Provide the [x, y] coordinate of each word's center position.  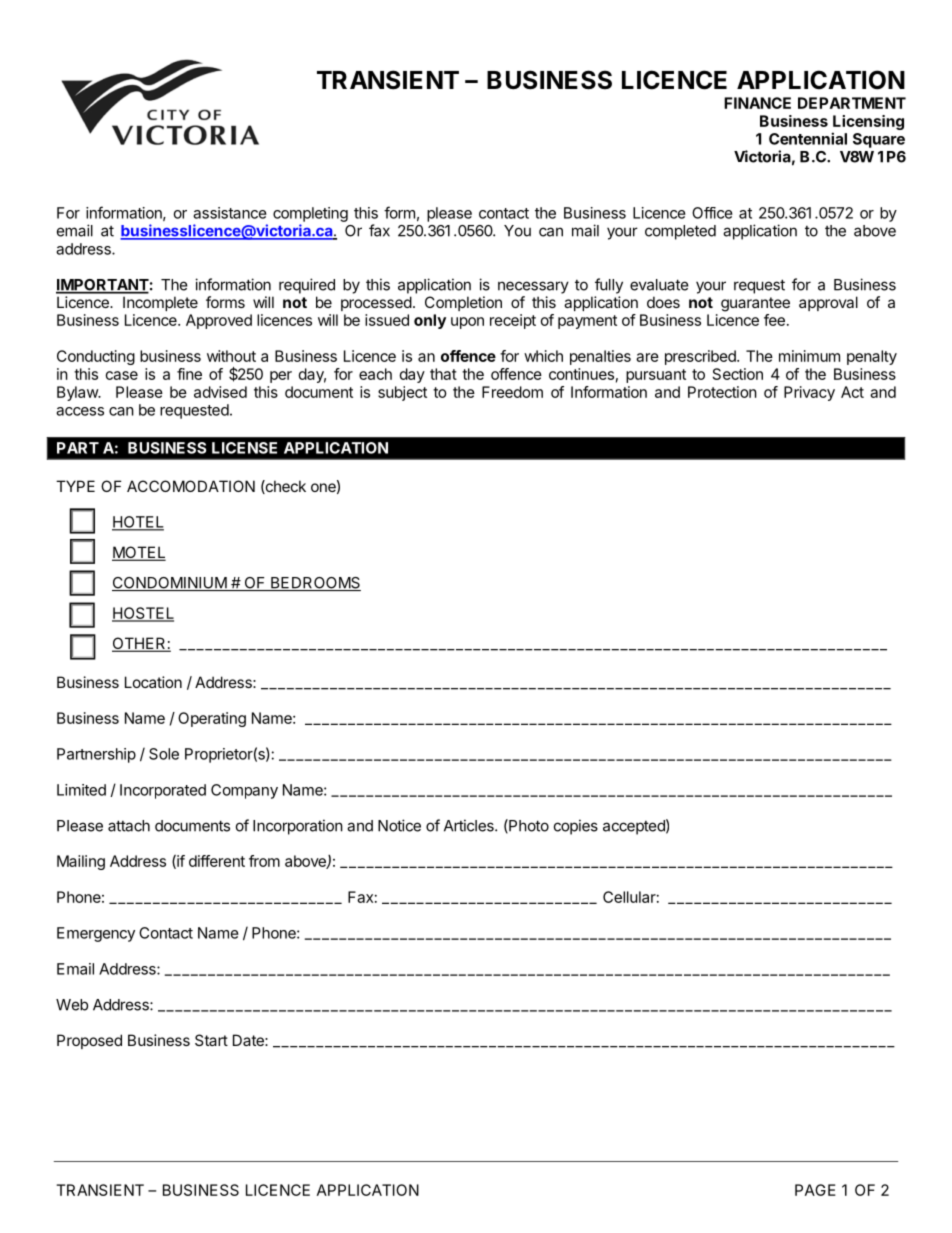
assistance [230, 213]
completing [310, 214]
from [264, 861]
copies [576, 827]
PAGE [815, 1190]
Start [211, 1040]
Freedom [512, 392]
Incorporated [163, 791]
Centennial [808, 138]
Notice [399, 825]
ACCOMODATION [191, 486]
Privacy [809, 393]
